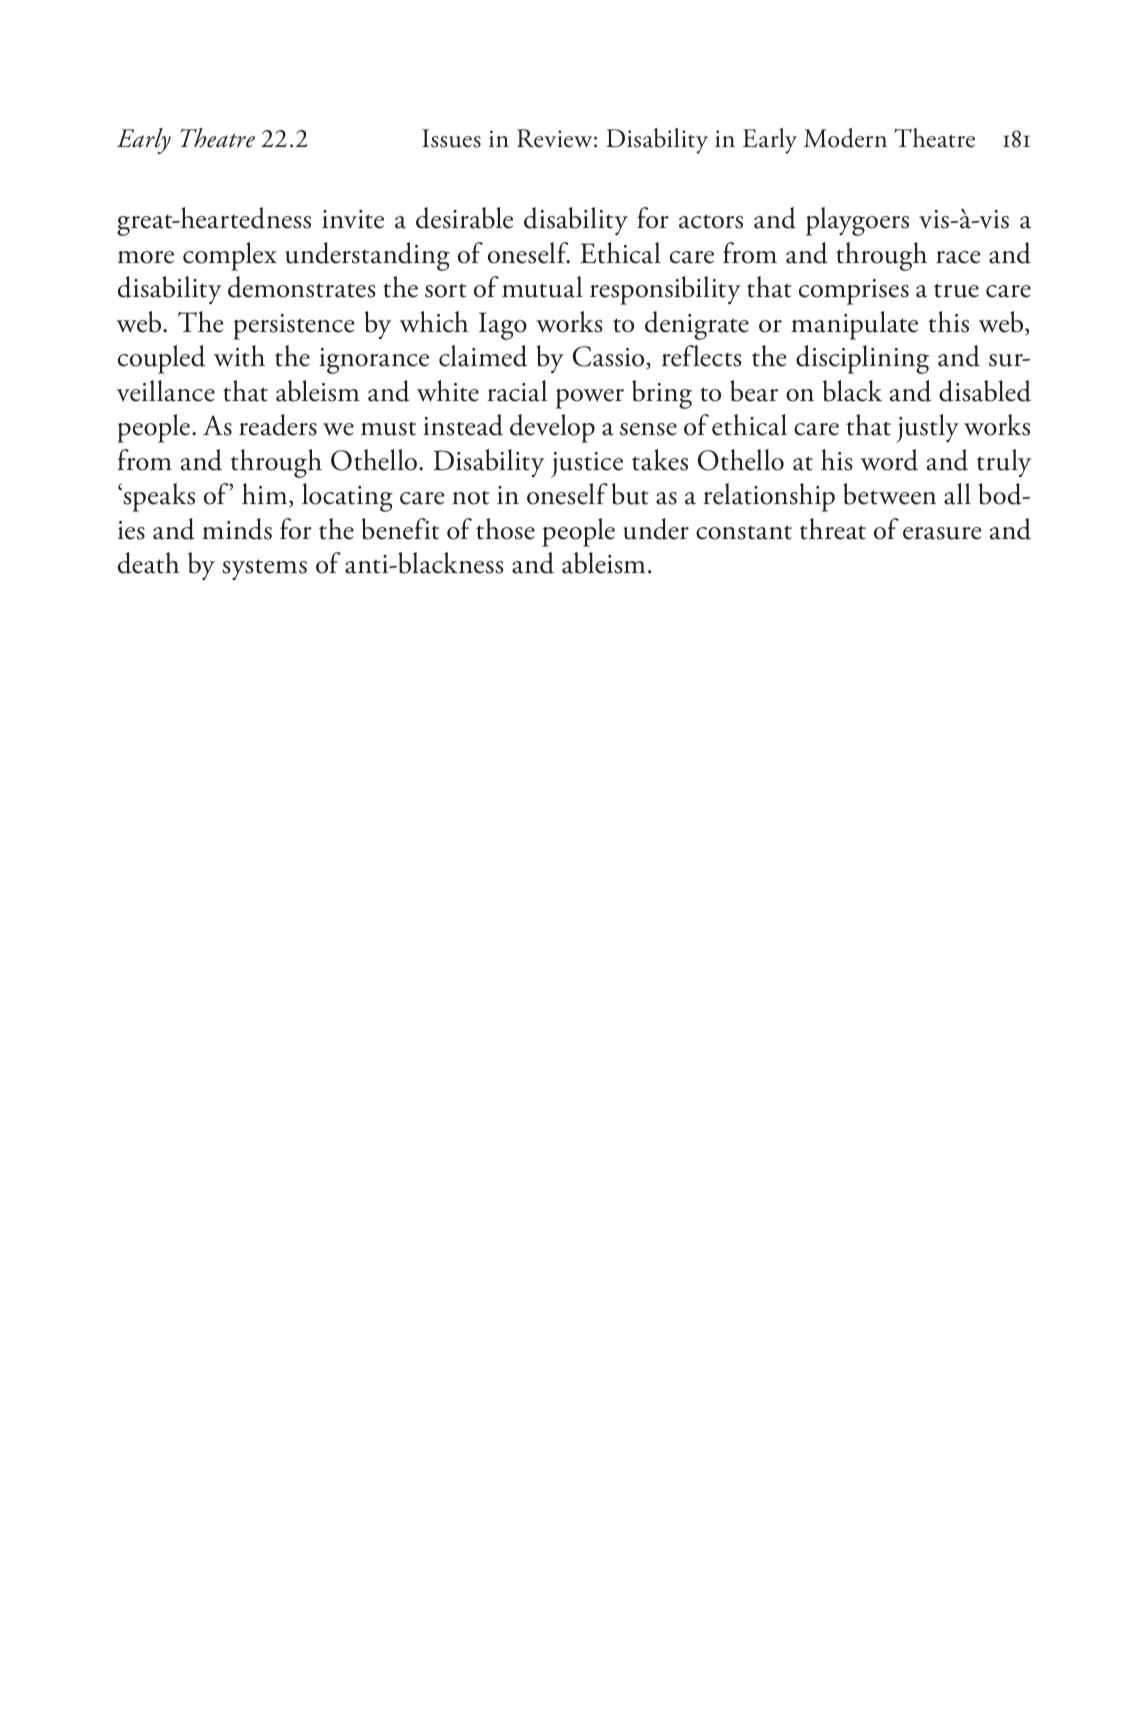 The height and width of the page is (1722, 1148). What do you see at coordinates (845, 138) in the page?
I see `Modern` at bounding box center [845, 138].
